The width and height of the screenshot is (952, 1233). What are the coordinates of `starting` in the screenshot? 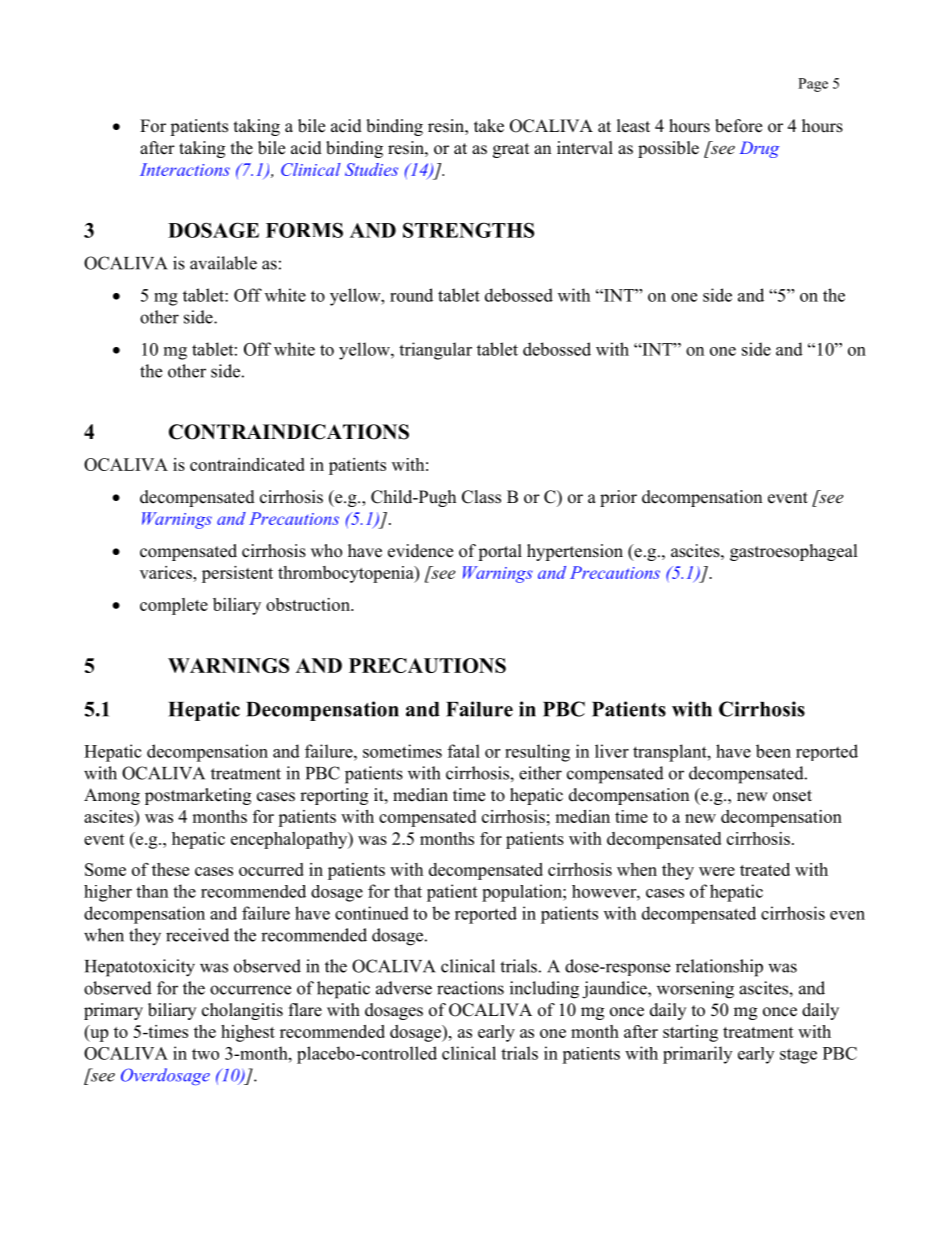 It's located at (690, 1033).
